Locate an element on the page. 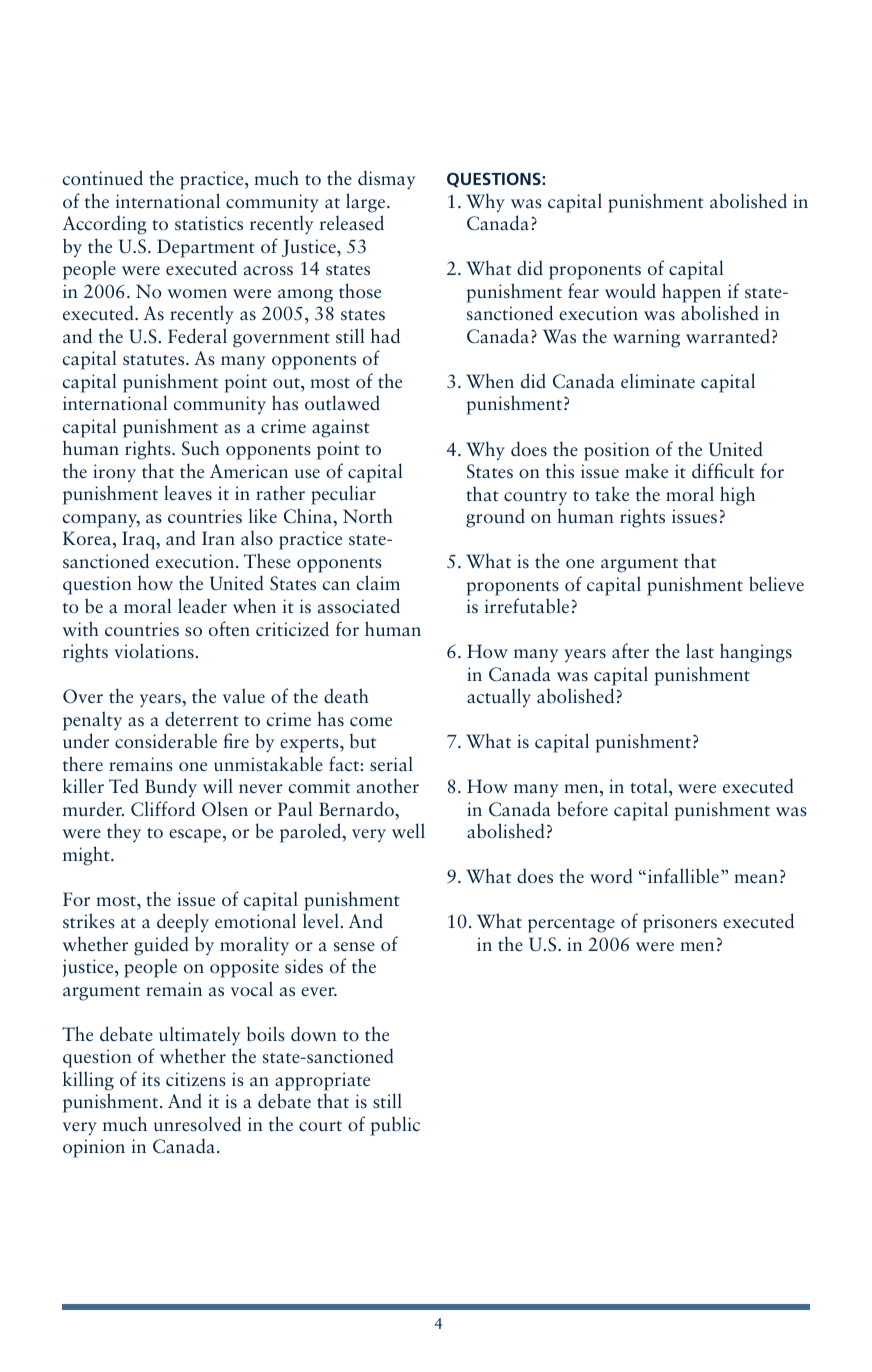 The image size is (872, 1372). public is located at coordinates (395, 1126).
